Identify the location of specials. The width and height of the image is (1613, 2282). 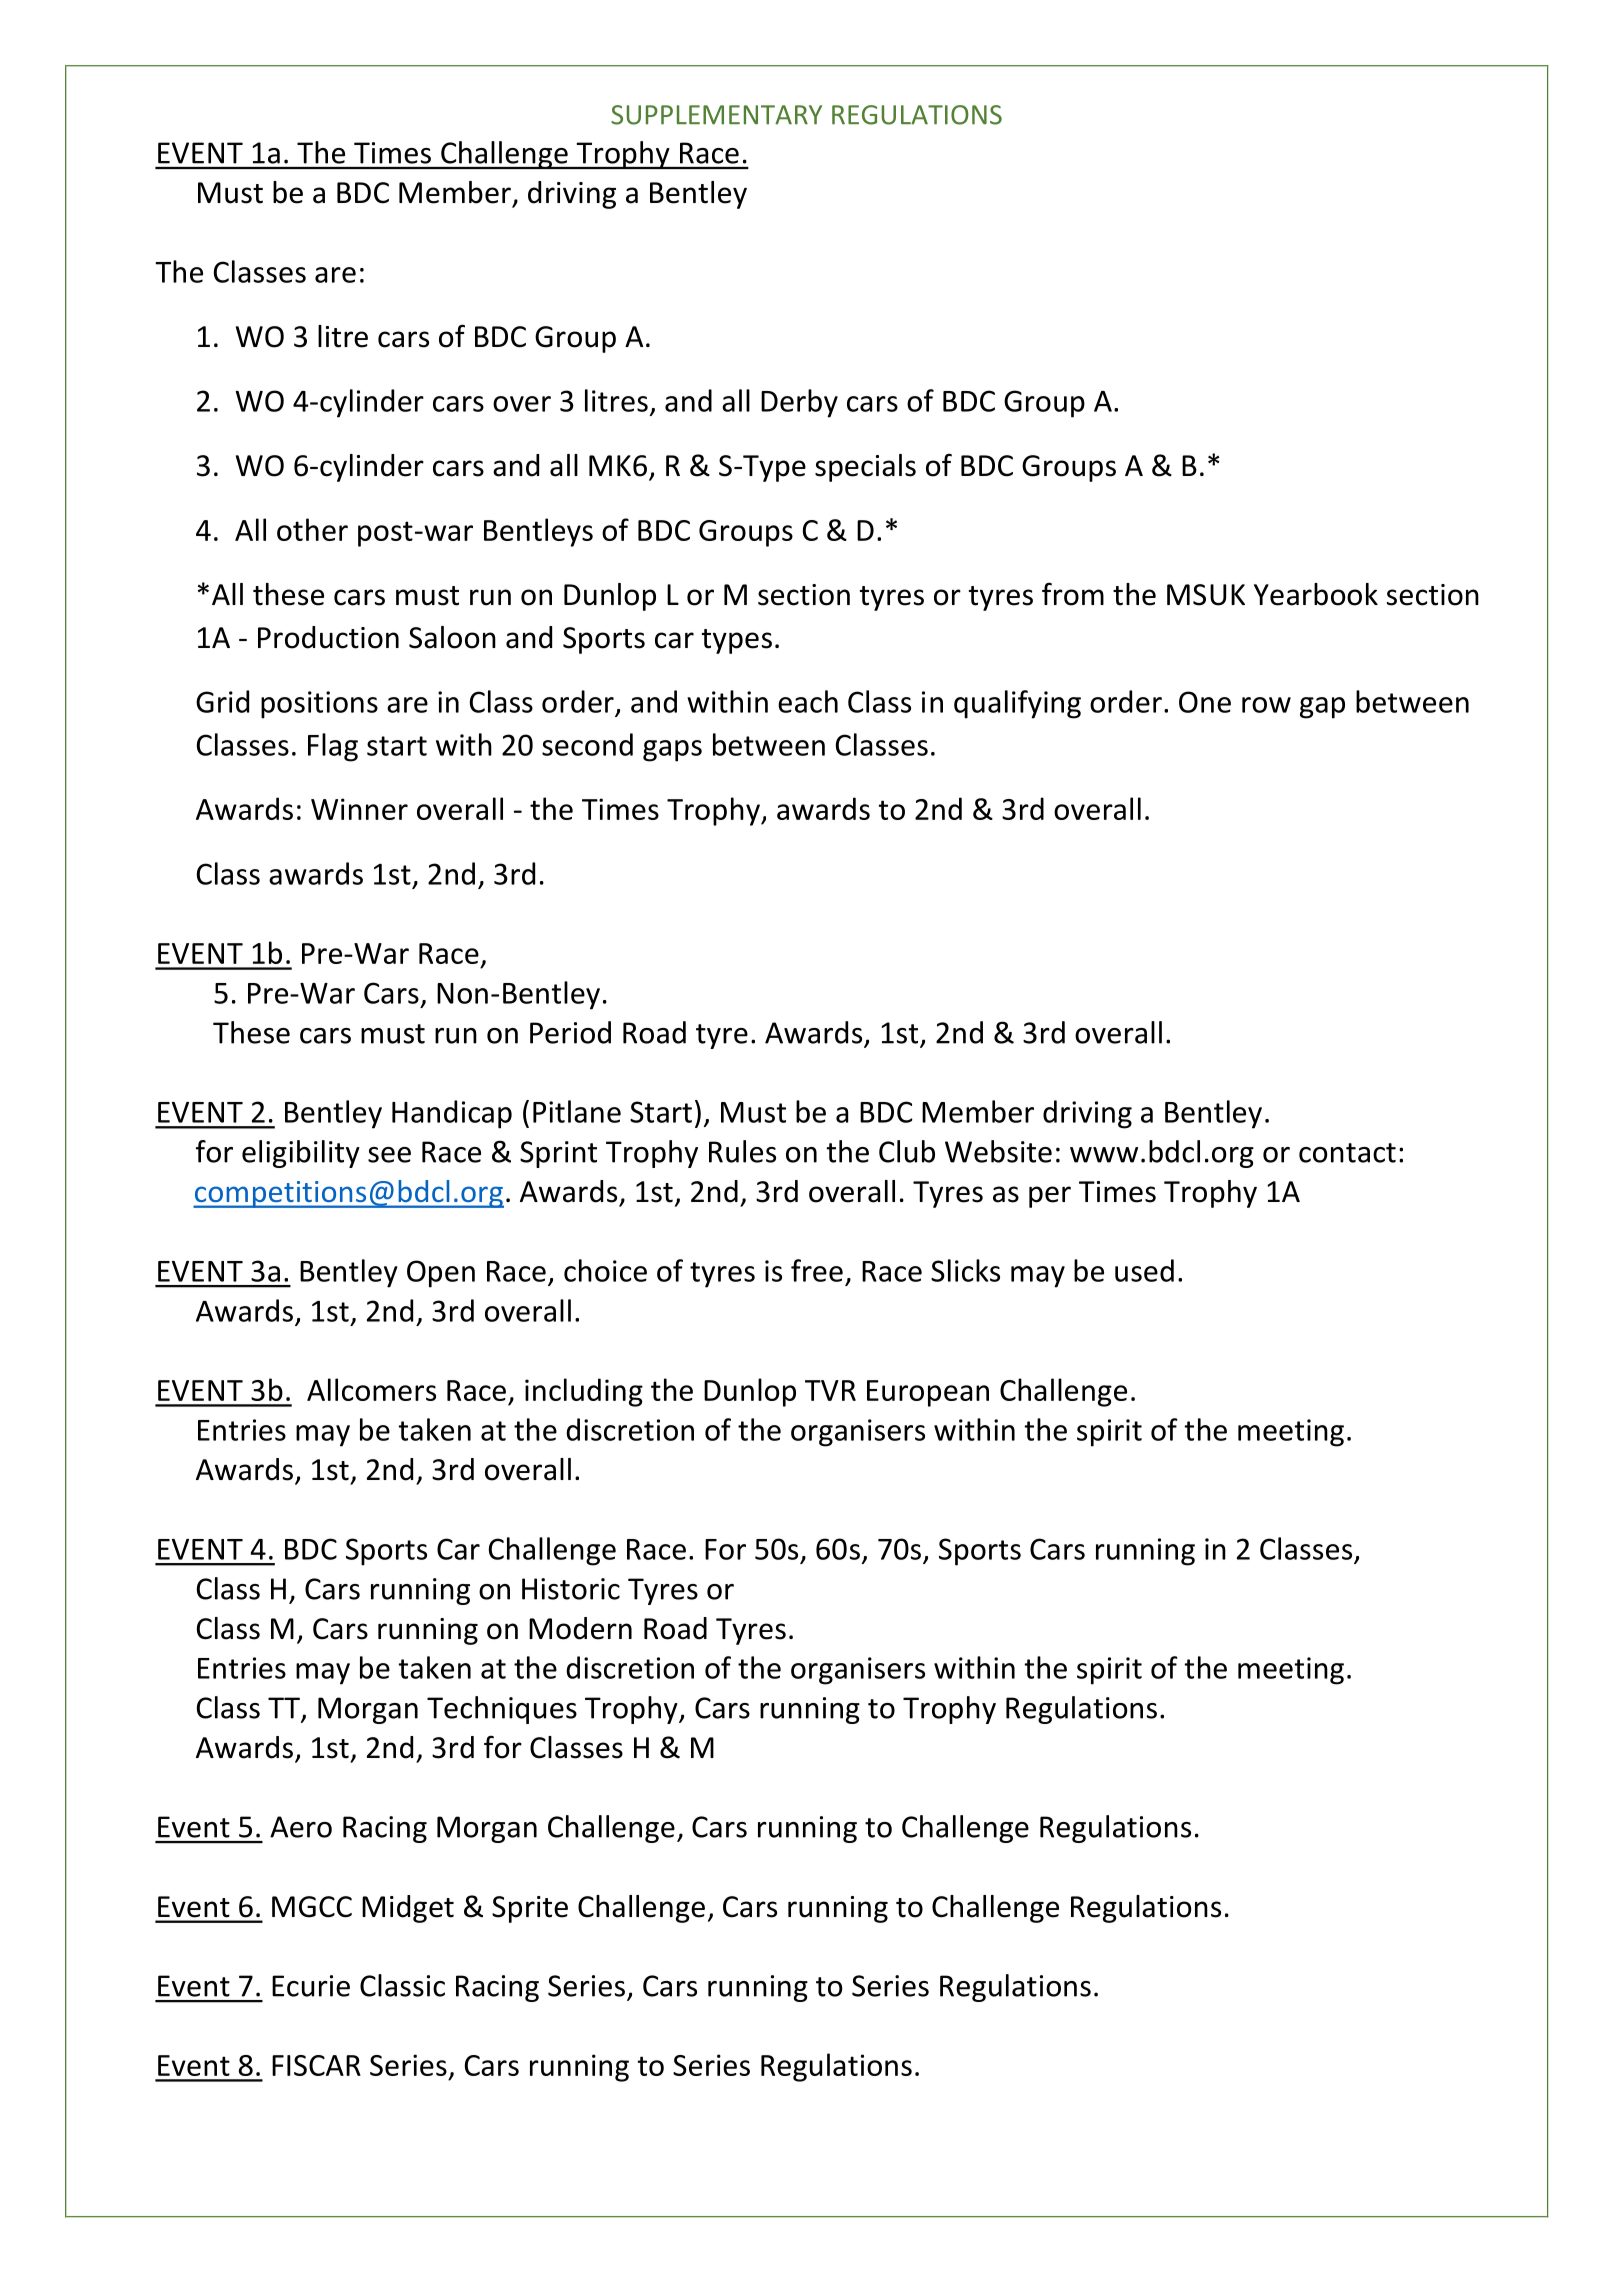
(865, 468).
